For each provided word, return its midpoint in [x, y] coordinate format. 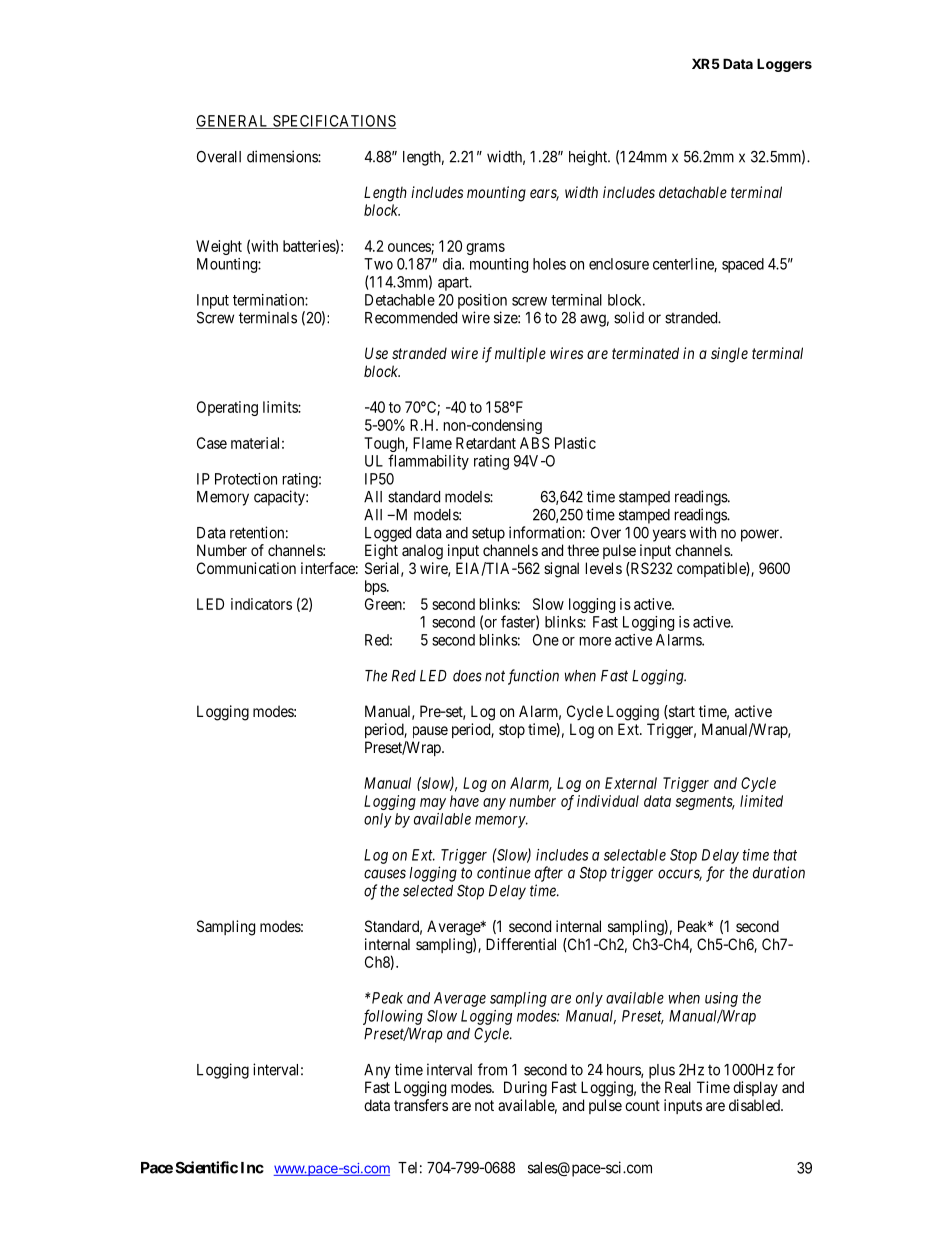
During [525, 1089]
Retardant [486, 443]
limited [761, 801]
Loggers [784, 65]
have [464, 801]
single [729, 355]
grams [485, 249]
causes [385, 874]
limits [281, 407]
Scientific [207, 1167]
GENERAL [233, 122]
